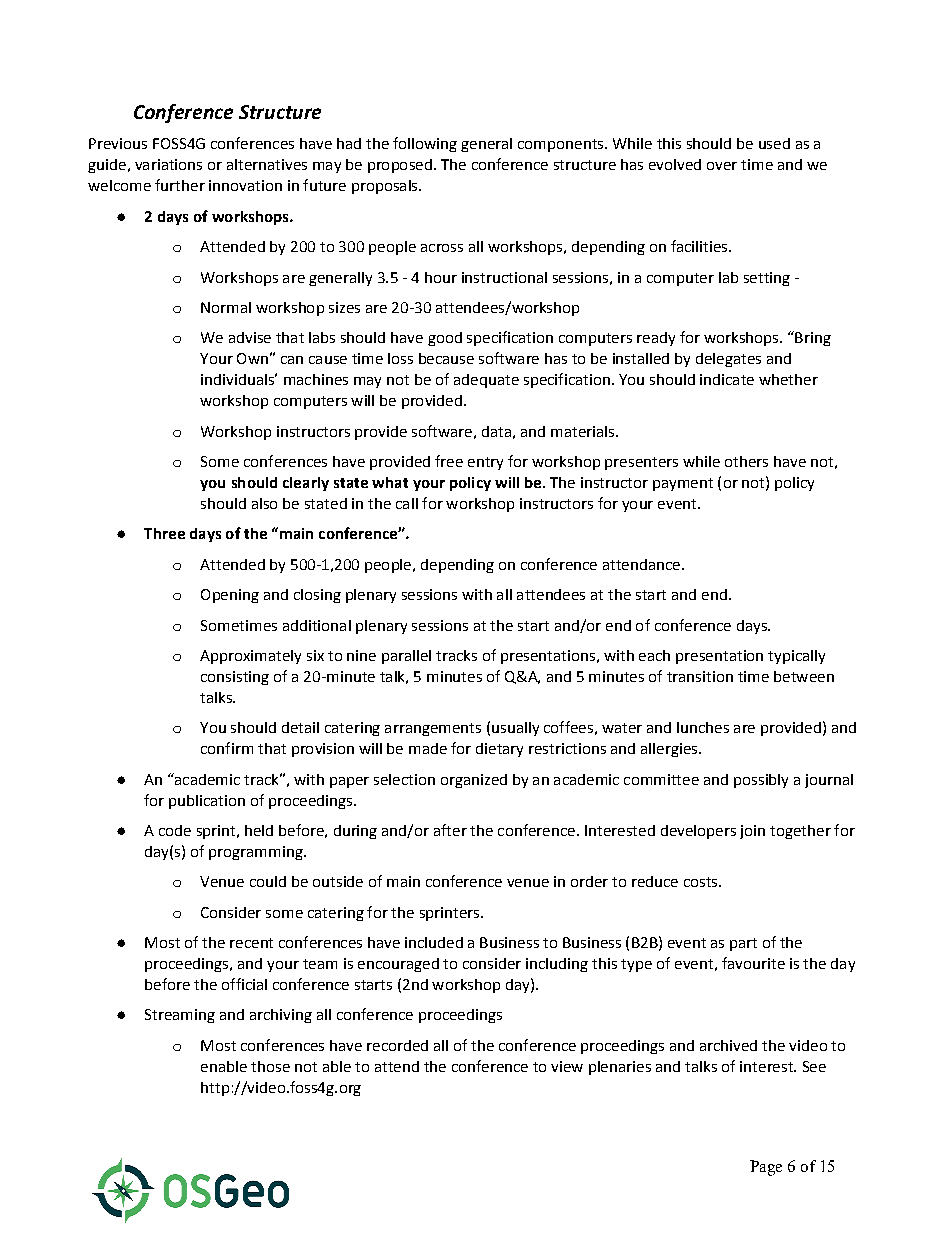  Describe the element at coordinates (235, 678) in the screenshot. I see `consisting` at that location.
